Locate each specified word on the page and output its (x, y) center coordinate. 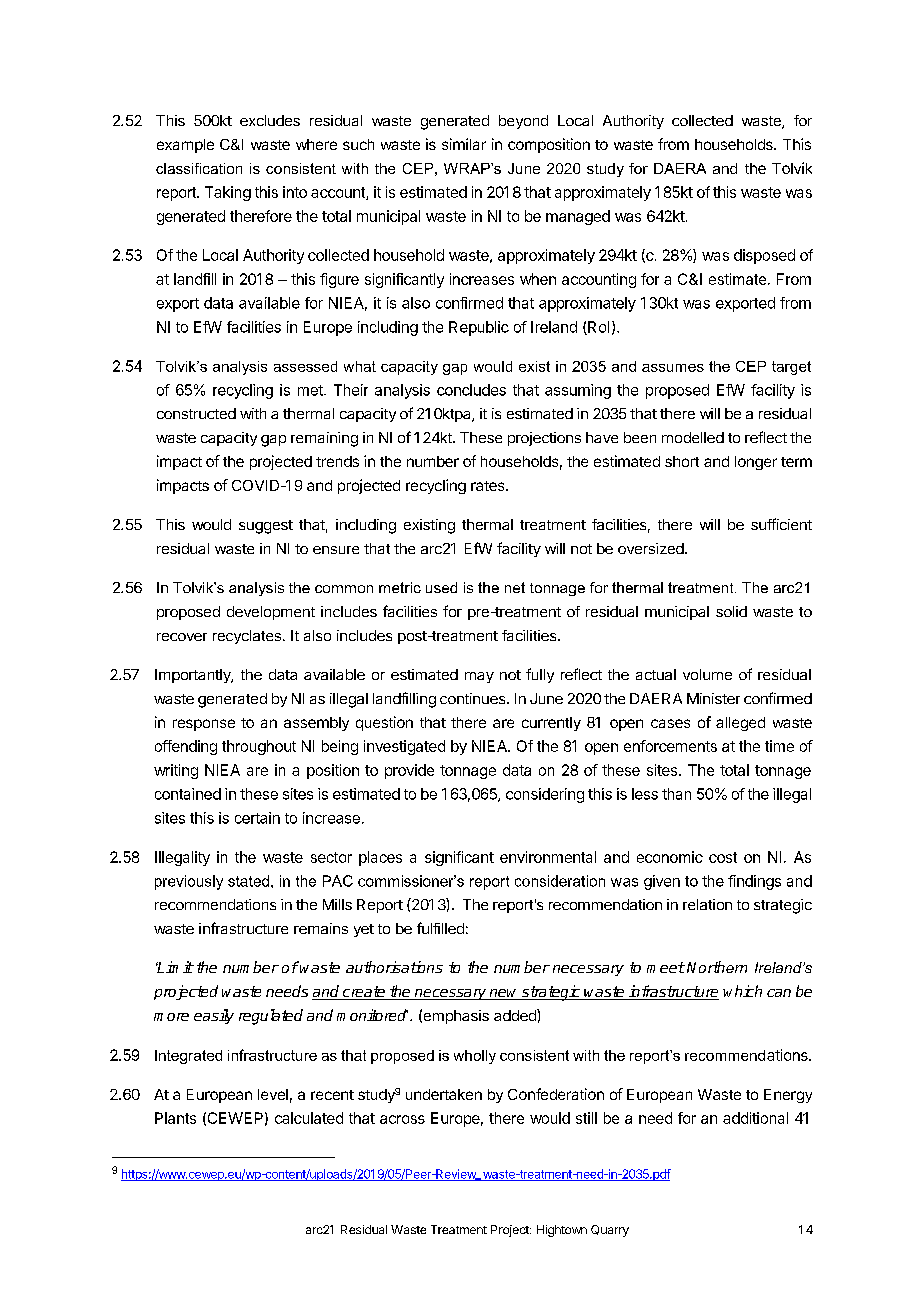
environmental (548, 857)
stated (248, 881)
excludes (270, 120)
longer (756, 463)
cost (723, 857)
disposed (764, 256)
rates (489, 486)
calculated (309, 1118)
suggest (266, 527)
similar (464, 144)
